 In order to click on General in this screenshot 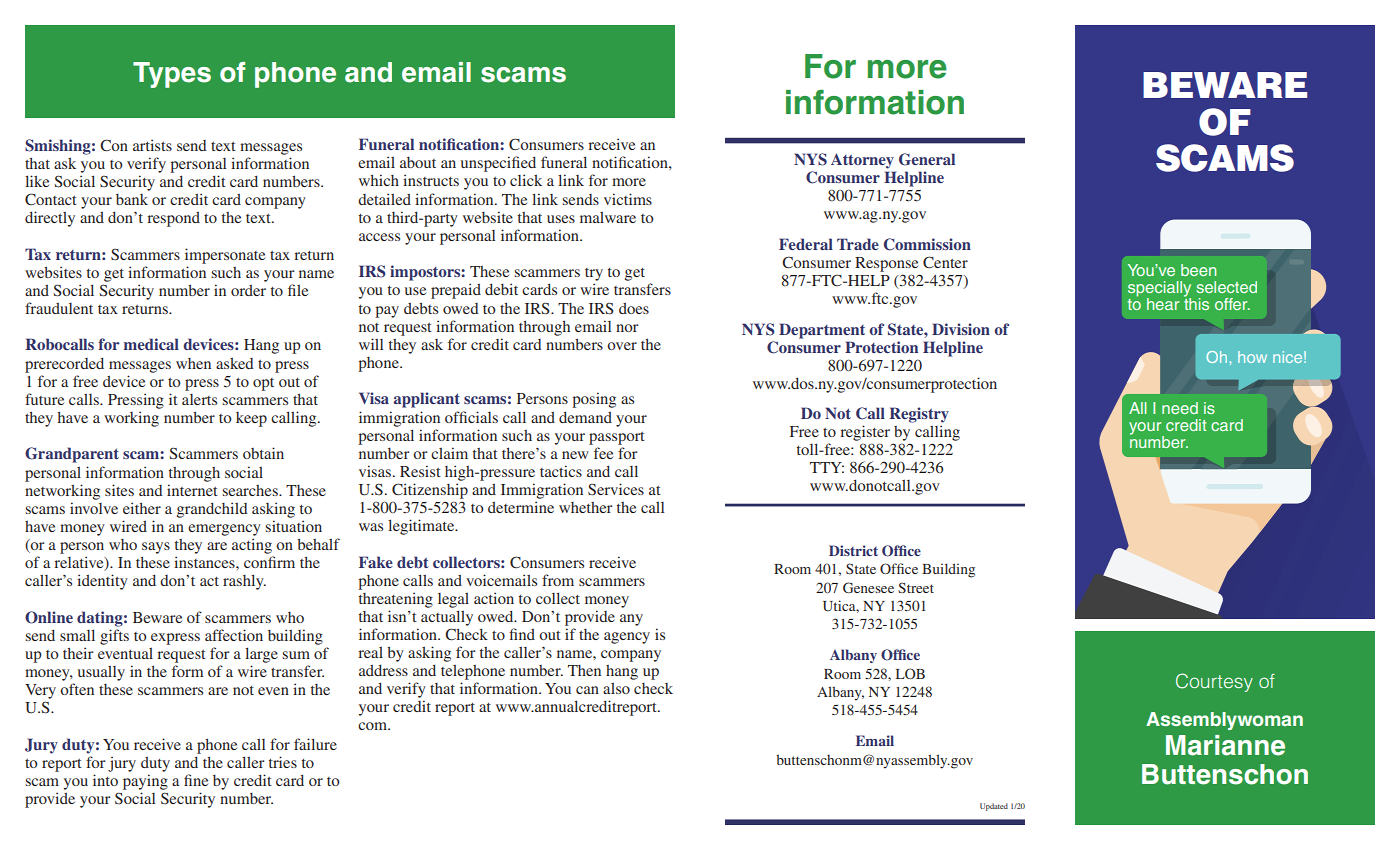, I will do `click(927, 159)`.
